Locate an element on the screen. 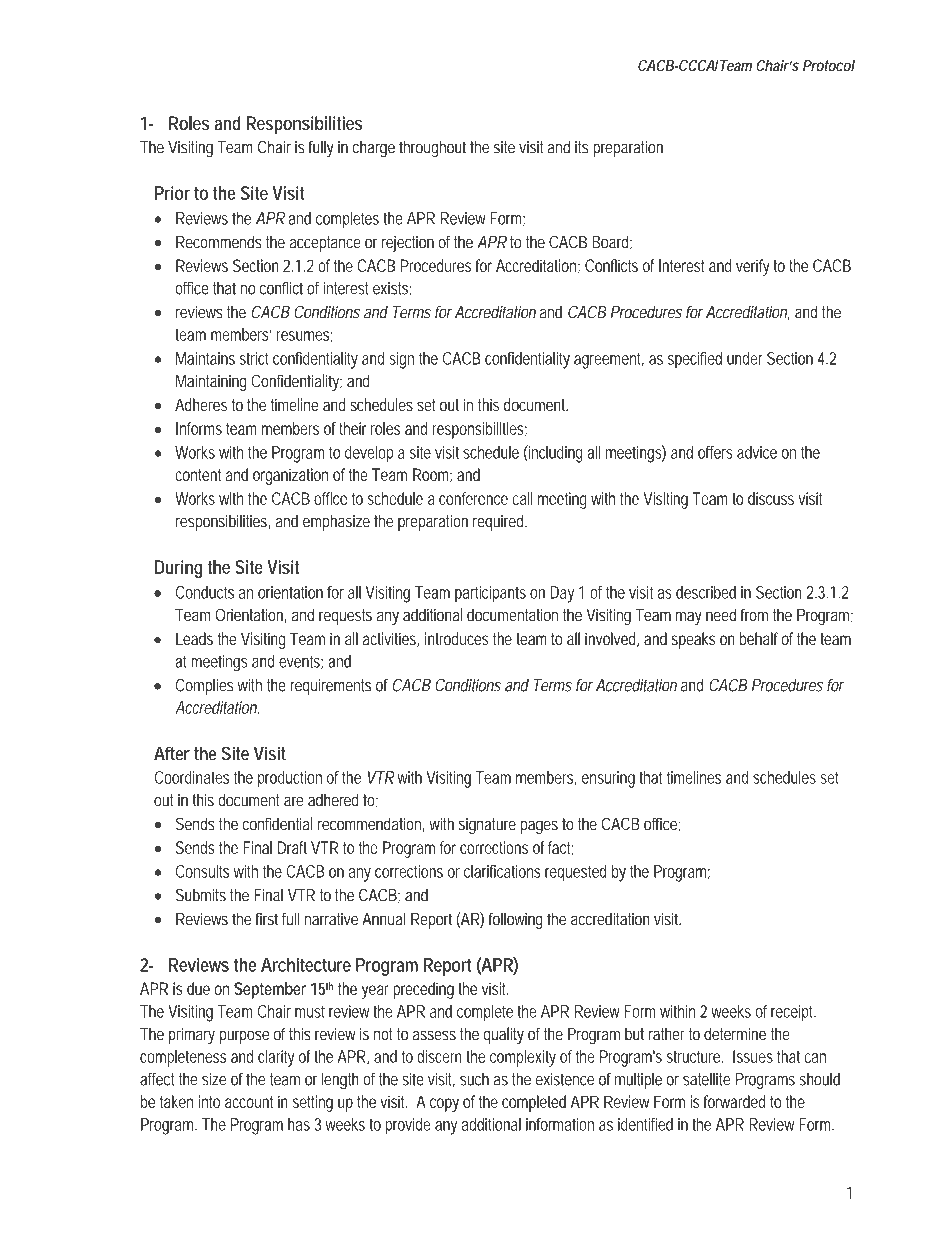  During is located at coordinates (179, 569).
